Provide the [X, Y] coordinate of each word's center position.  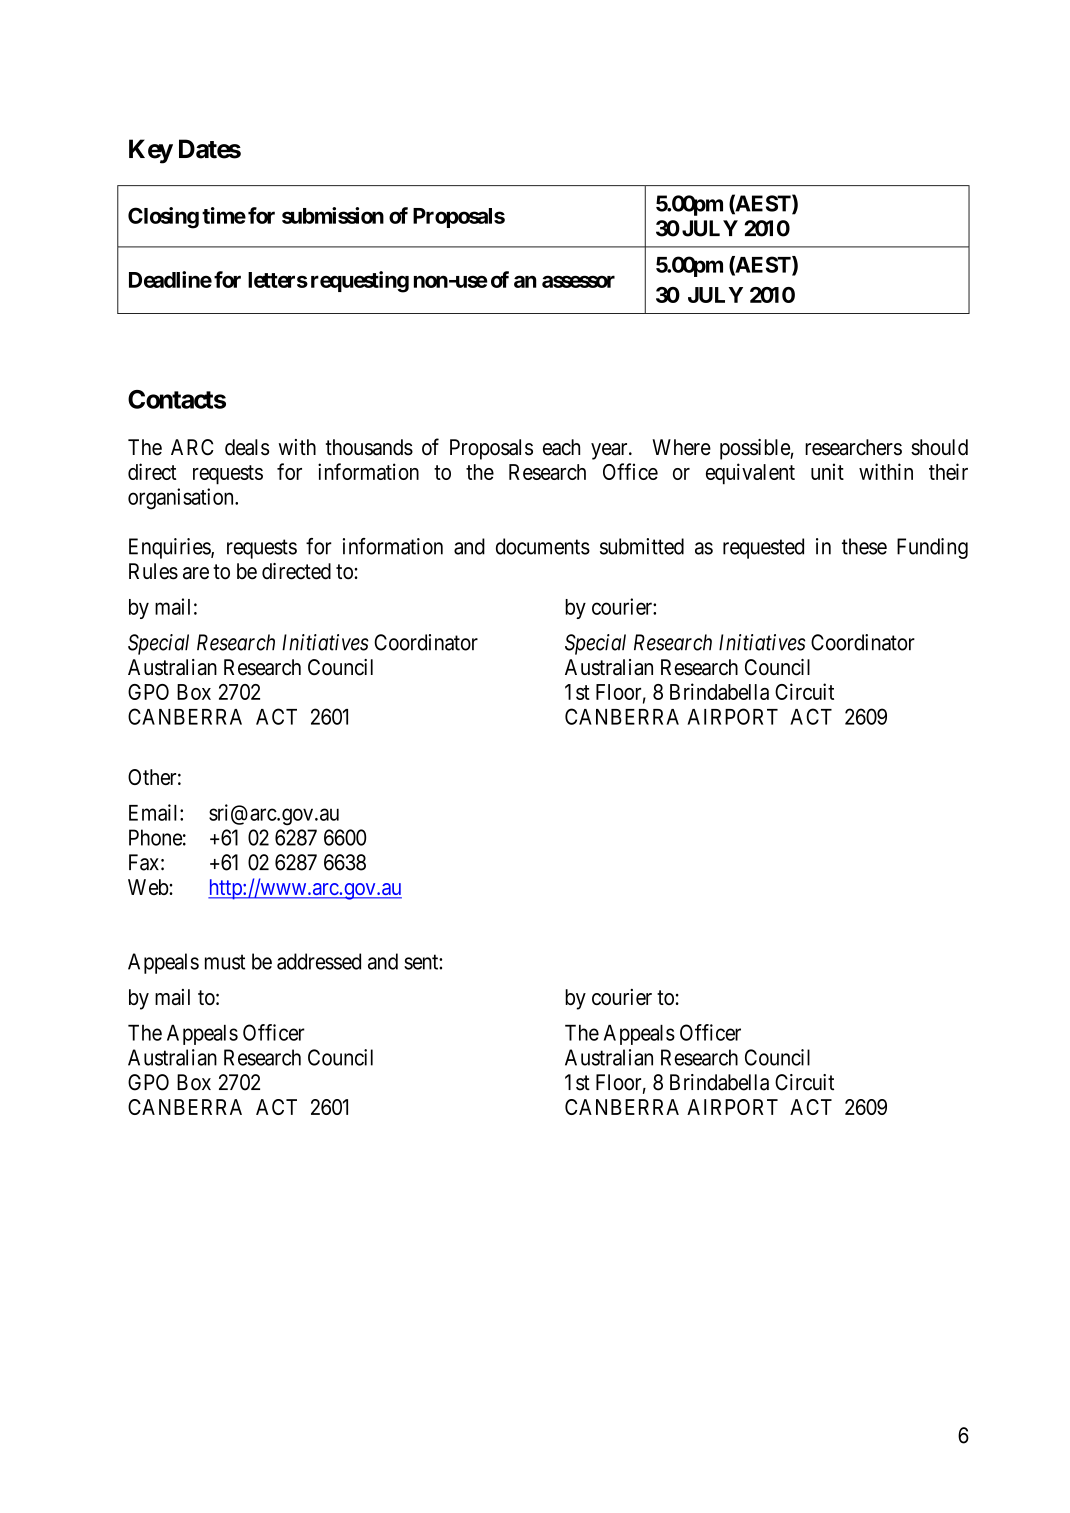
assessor [578, 281]
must [225, 962]
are [196, 573]
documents [543, 546]
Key [151, 151]
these [864, 546]
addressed [319, 961]
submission [333, 215]
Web [149, 887]
